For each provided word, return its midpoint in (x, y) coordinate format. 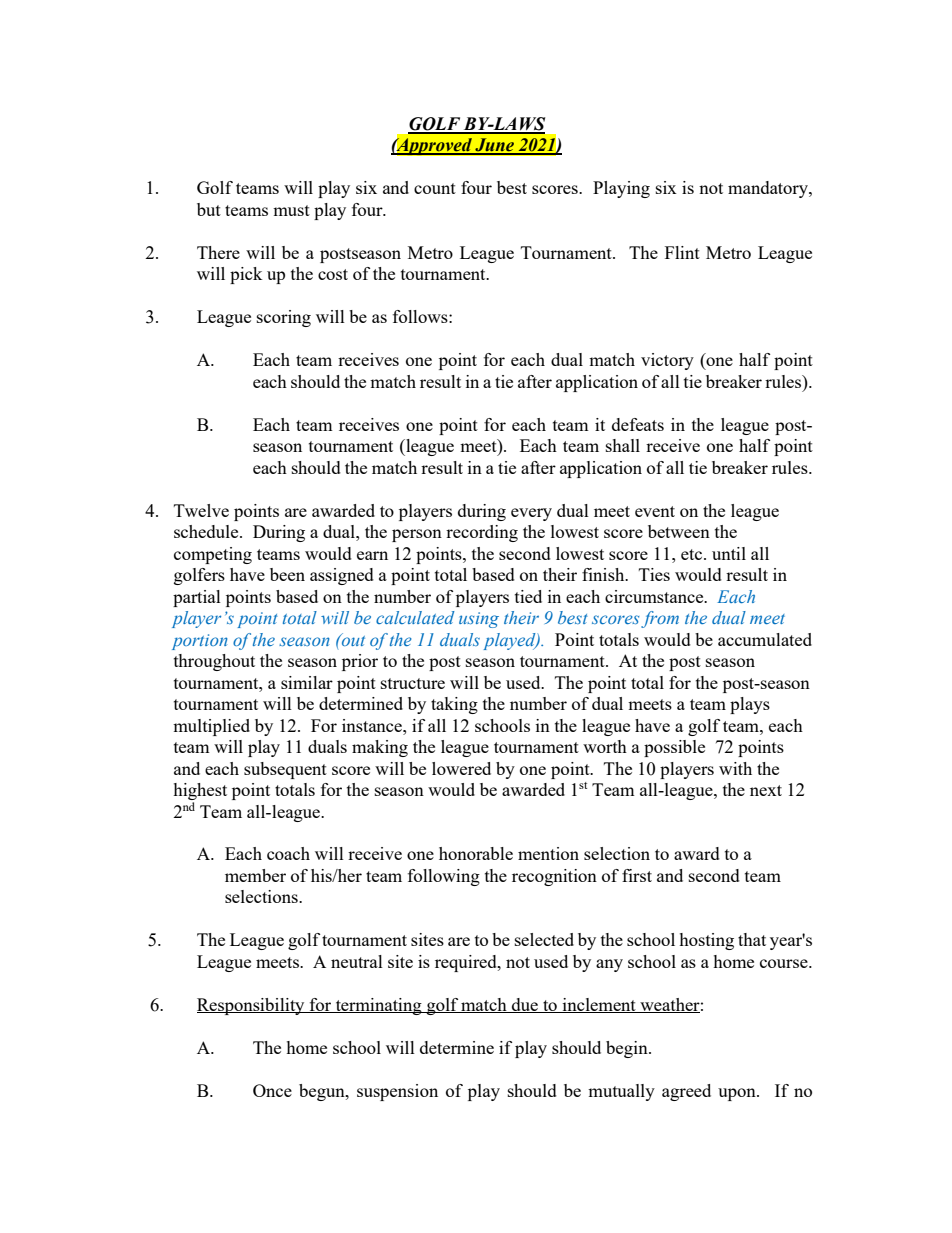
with (735, 768)
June (494, 146)
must (291, 210)
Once (272, 1090)
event (655, 511)
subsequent (285, 770)
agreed (686, 1092)
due (525, 1005)
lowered (461, 768)
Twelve (201, 510)
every (531, 514)
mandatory (769, 189)
